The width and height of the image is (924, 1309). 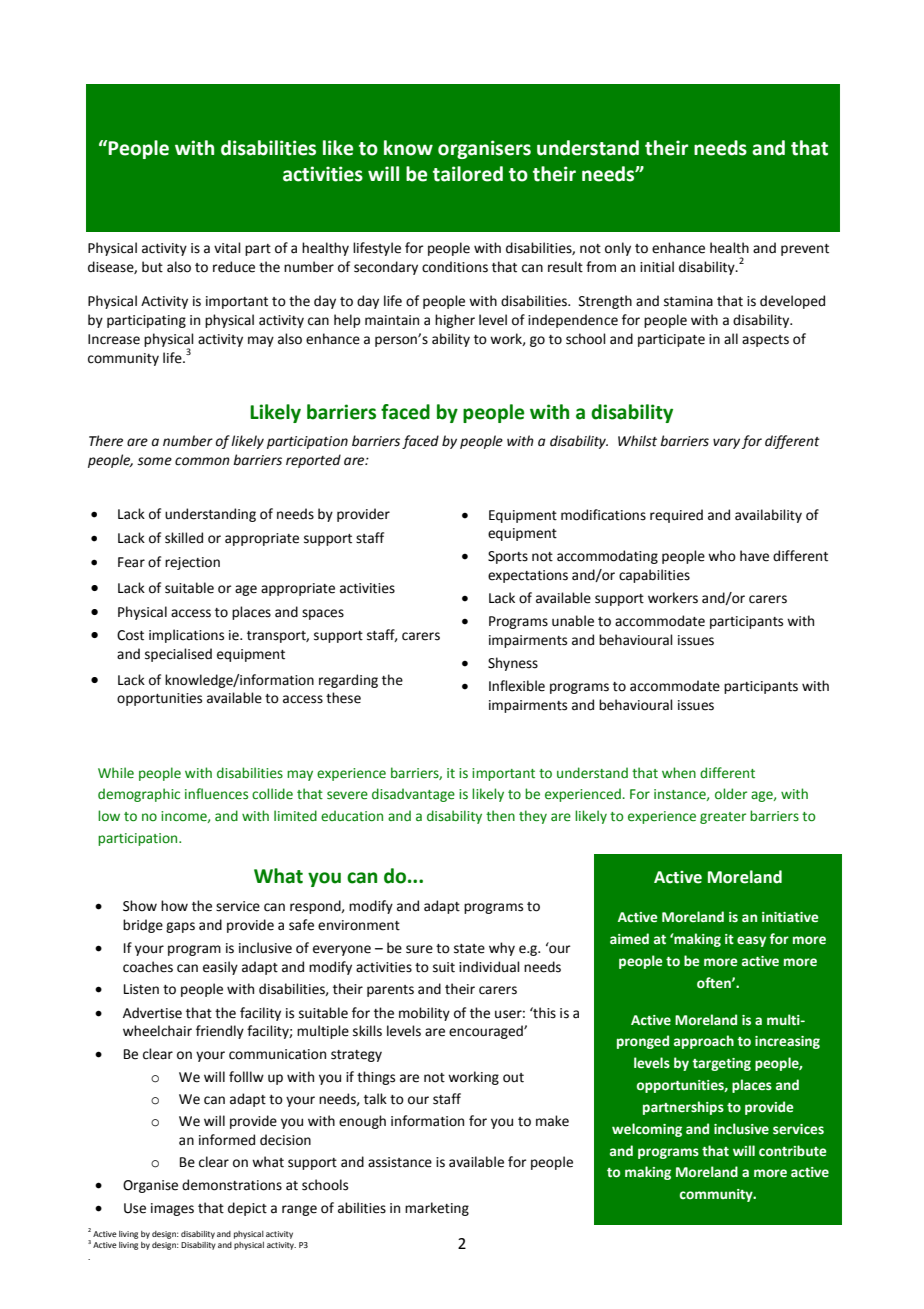 I want to click on Sports, so click(x=508, y=557).
